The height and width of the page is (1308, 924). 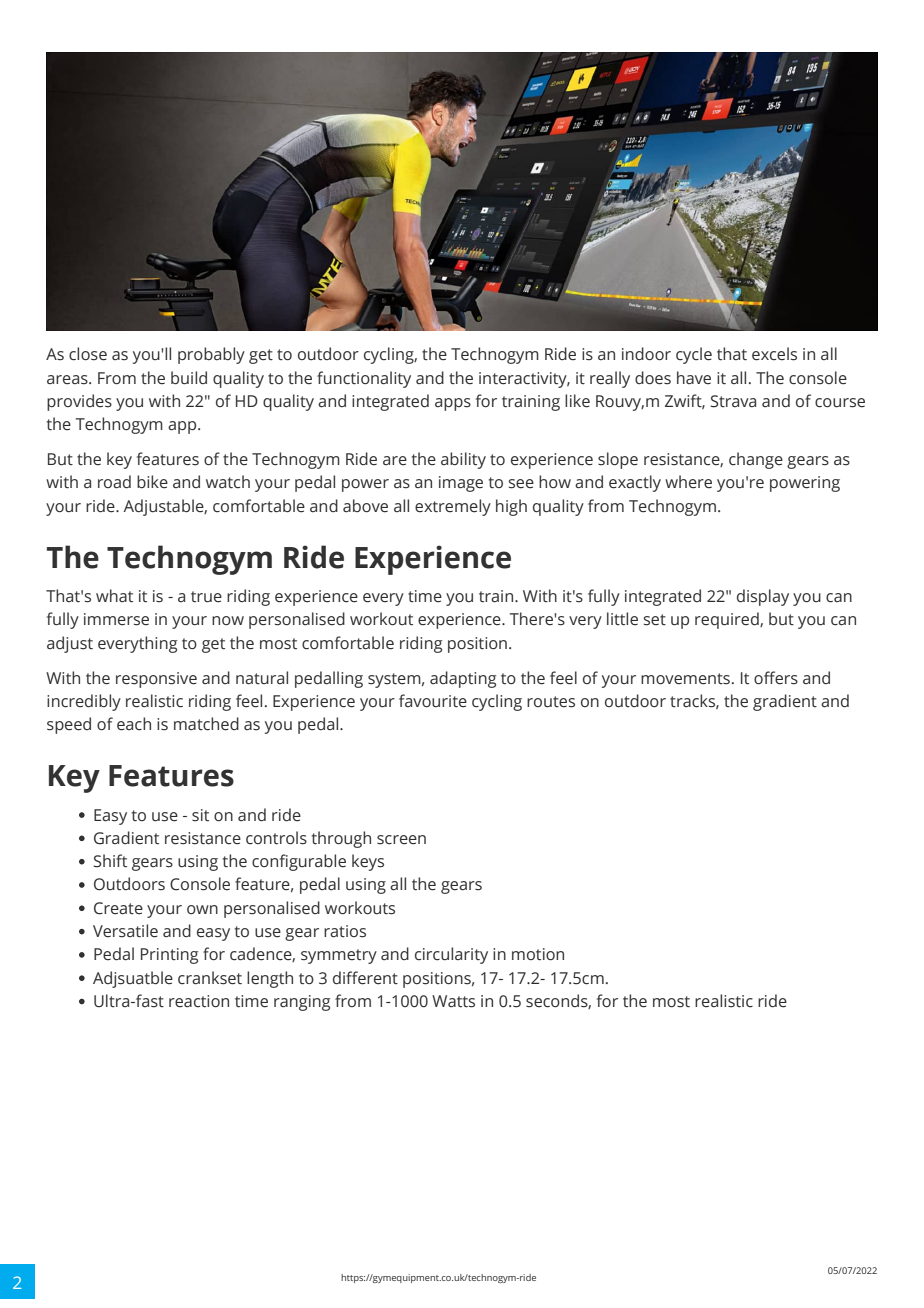 What do you see at coordinates (189, 378) in the page?
I see `build` at bounding box center [189, 378].
